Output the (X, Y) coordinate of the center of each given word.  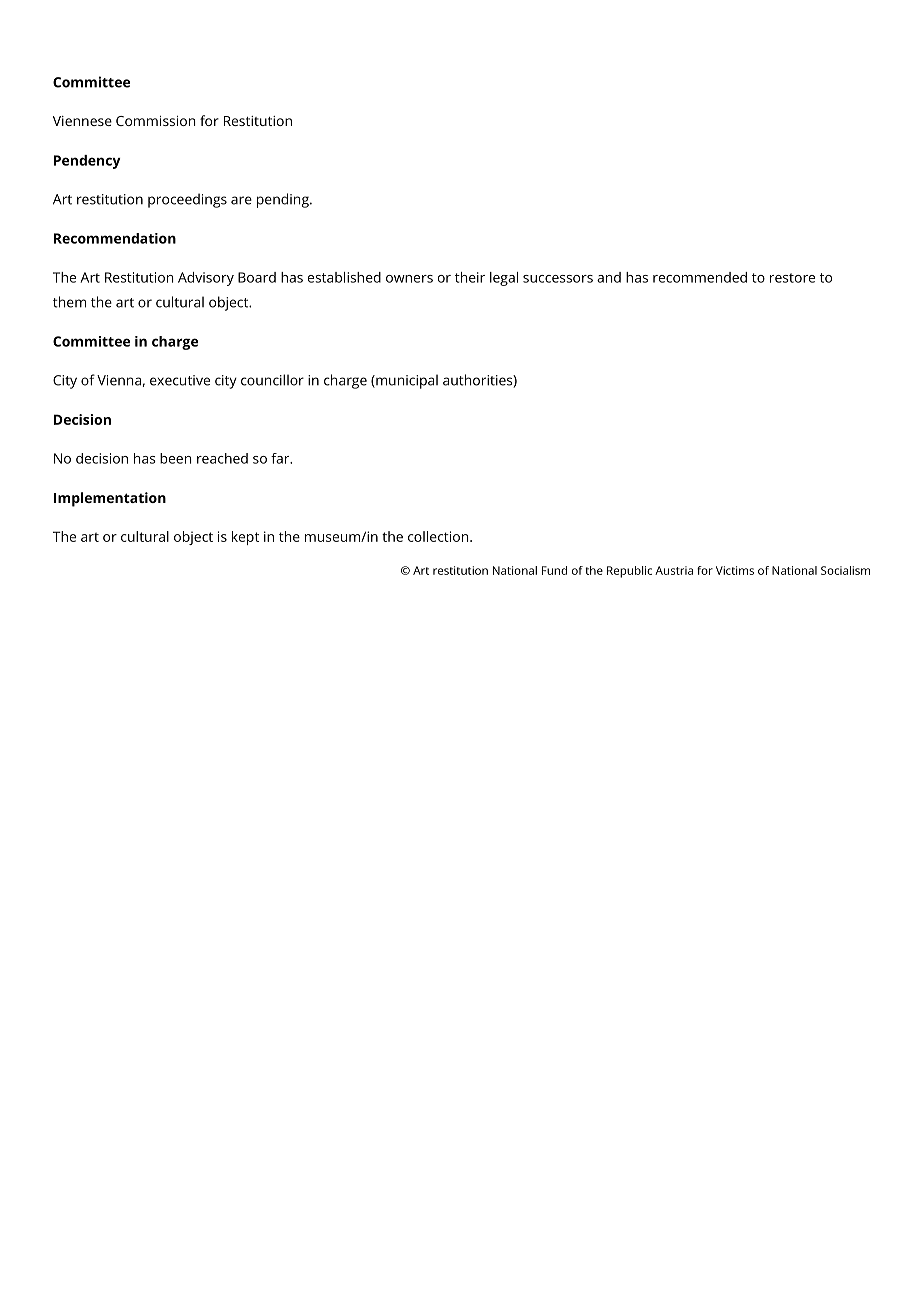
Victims (735, 570)
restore (792, 278)
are (241, 200)
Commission (156, 121)
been (176, 458)
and (609, 277)
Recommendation (115, 238)
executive (180, 380)
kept (245, 538)
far (281, 458)
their (470, 277)
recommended (700, 277)
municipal (406, 381)
